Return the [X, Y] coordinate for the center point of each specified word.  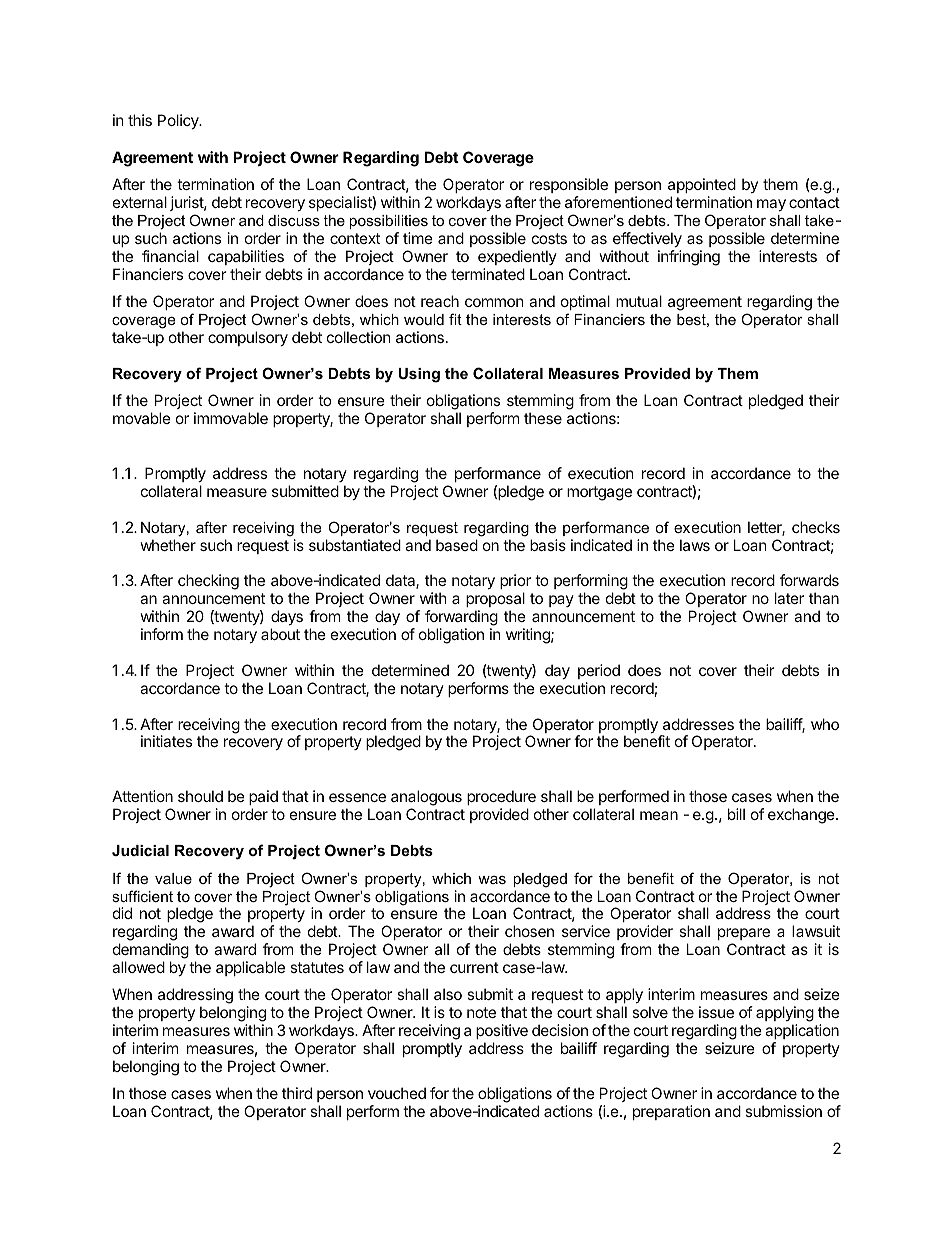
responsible [569, 185]
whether [168, 545]
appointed [702, 185]
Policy [179, 121]
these [543, 418]
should [200, 796]
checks [816, 527]
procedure [501, 797]
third [297, 1093]
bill [736, 814]
